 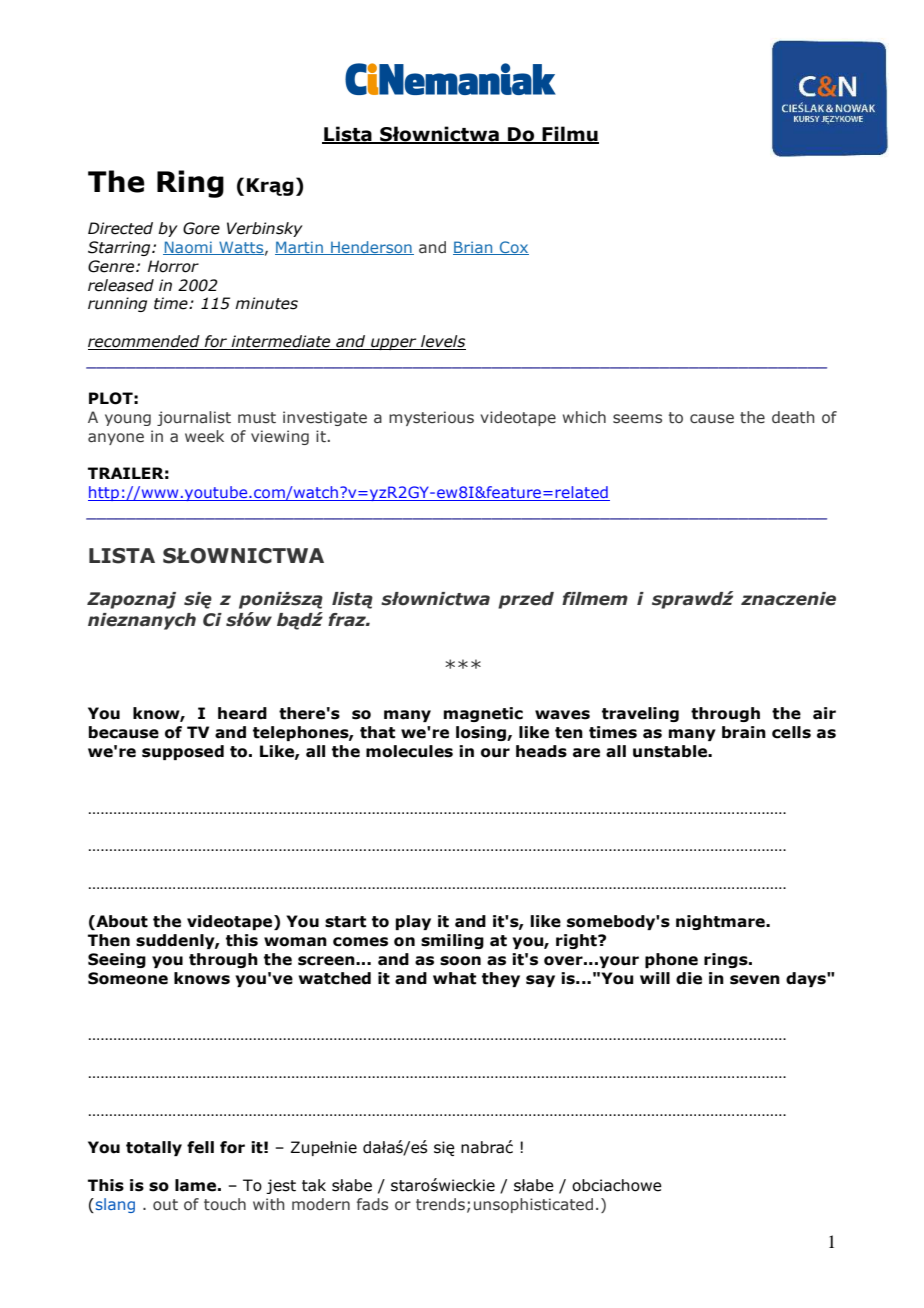 What do you see at coordinates (431, 418) in the screenshot?
I see `mysterious` at bounding box center [431, 418].
